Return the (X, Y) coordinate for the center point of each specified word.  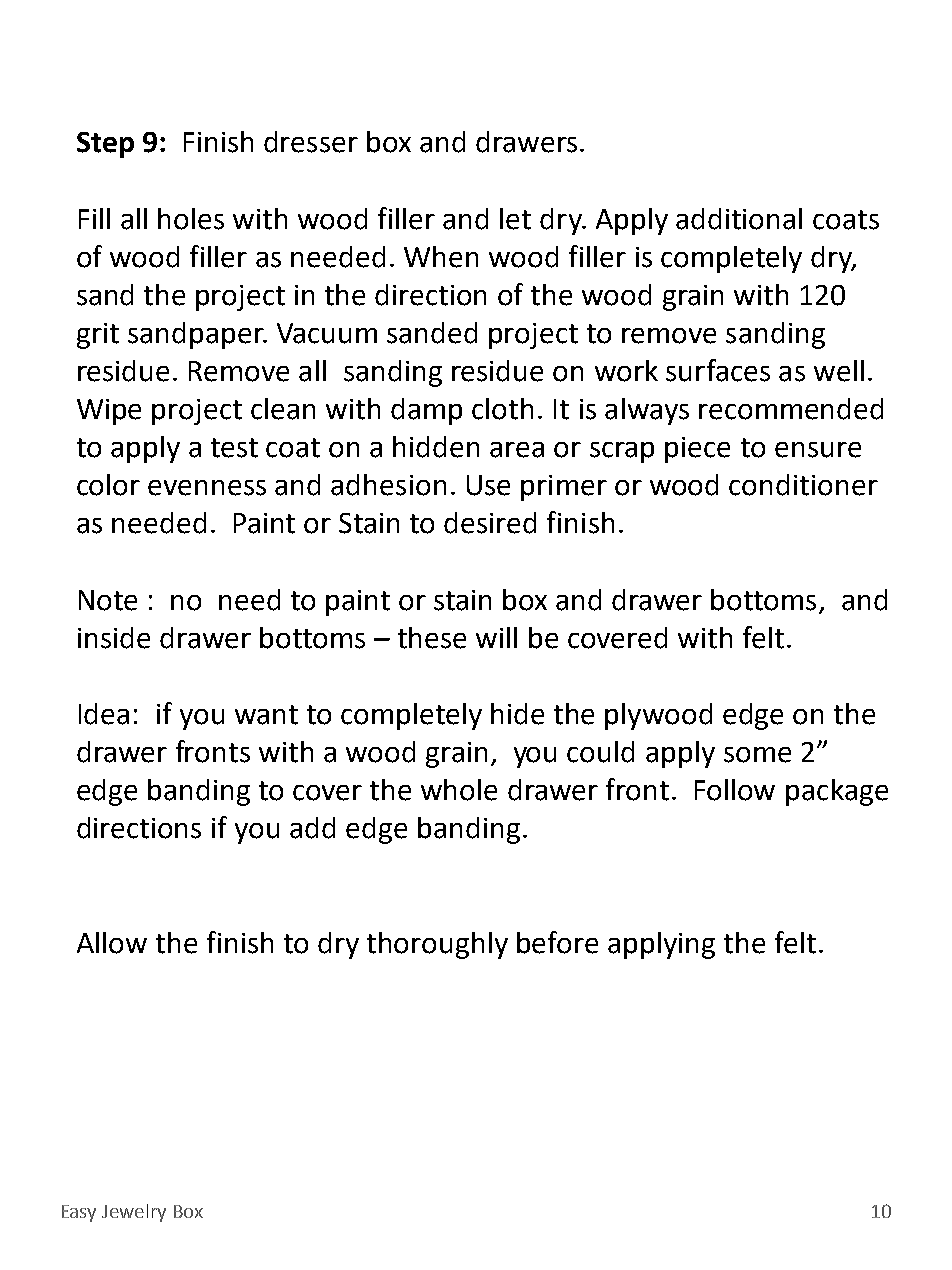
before (557, 942)
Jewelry (134, 1213)
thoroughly (437, 945)
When (441, 257)
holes (191, 219)
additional (739, 219)
